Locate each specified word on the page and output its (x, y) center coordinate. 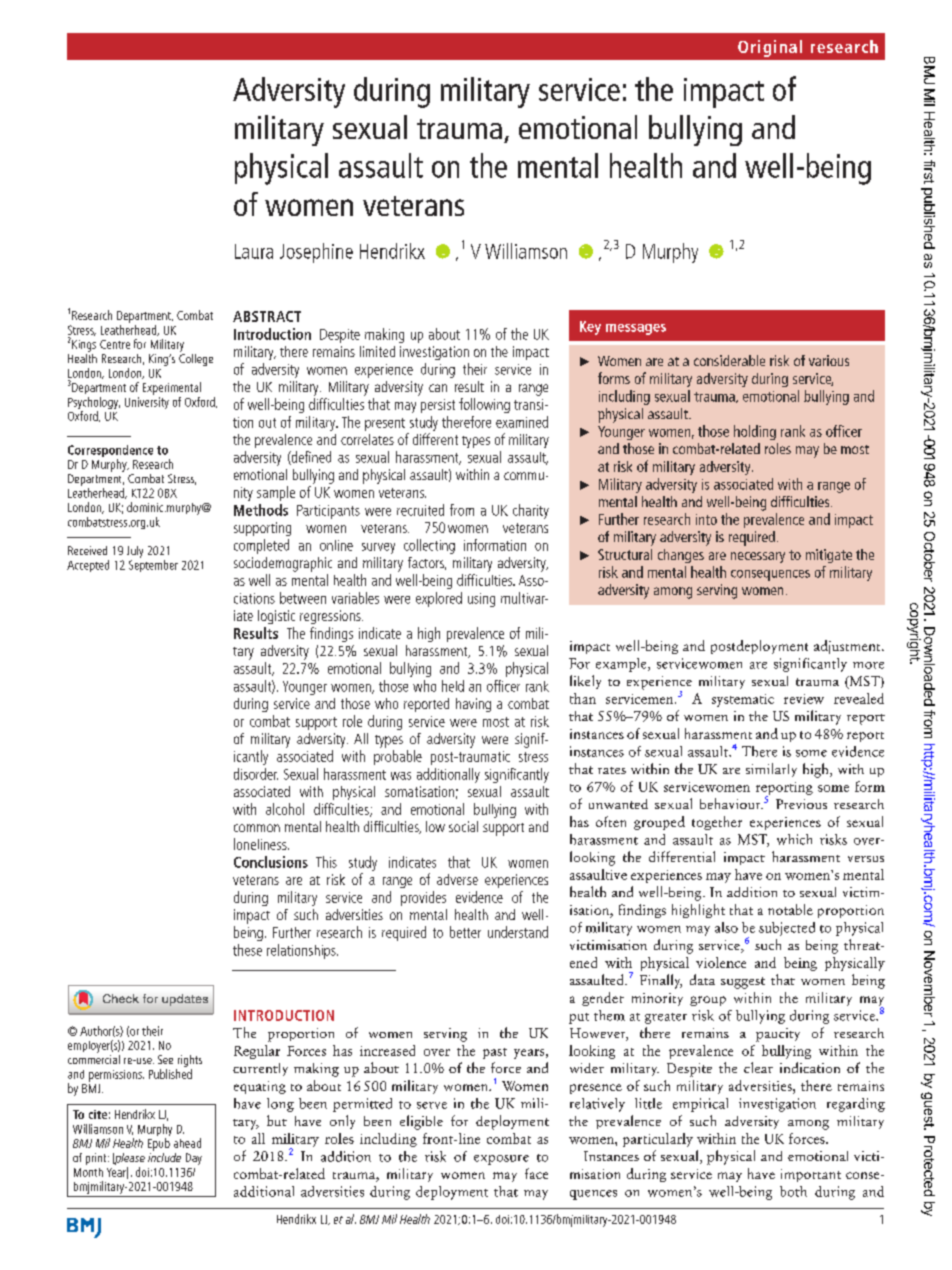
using (481, 600)
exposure (501, 1160)
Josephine (316, 253)
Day (194, 1159)
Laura (254, 251)
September (153, 566)
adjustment (848, 647)
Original (770, 48)
